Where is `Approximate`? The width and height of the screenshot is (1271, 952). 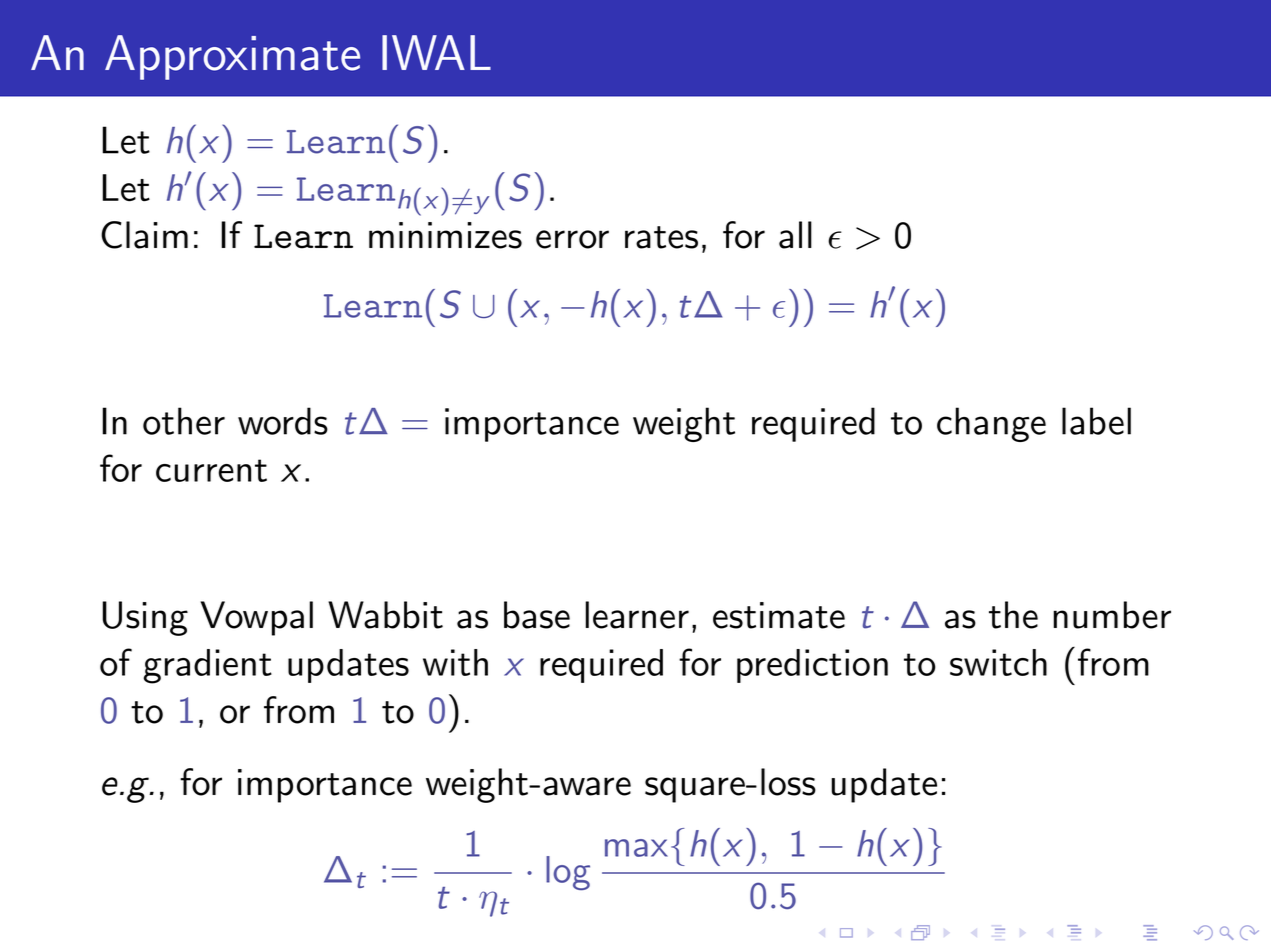 Approximate is located at coordinates (232, 57).
